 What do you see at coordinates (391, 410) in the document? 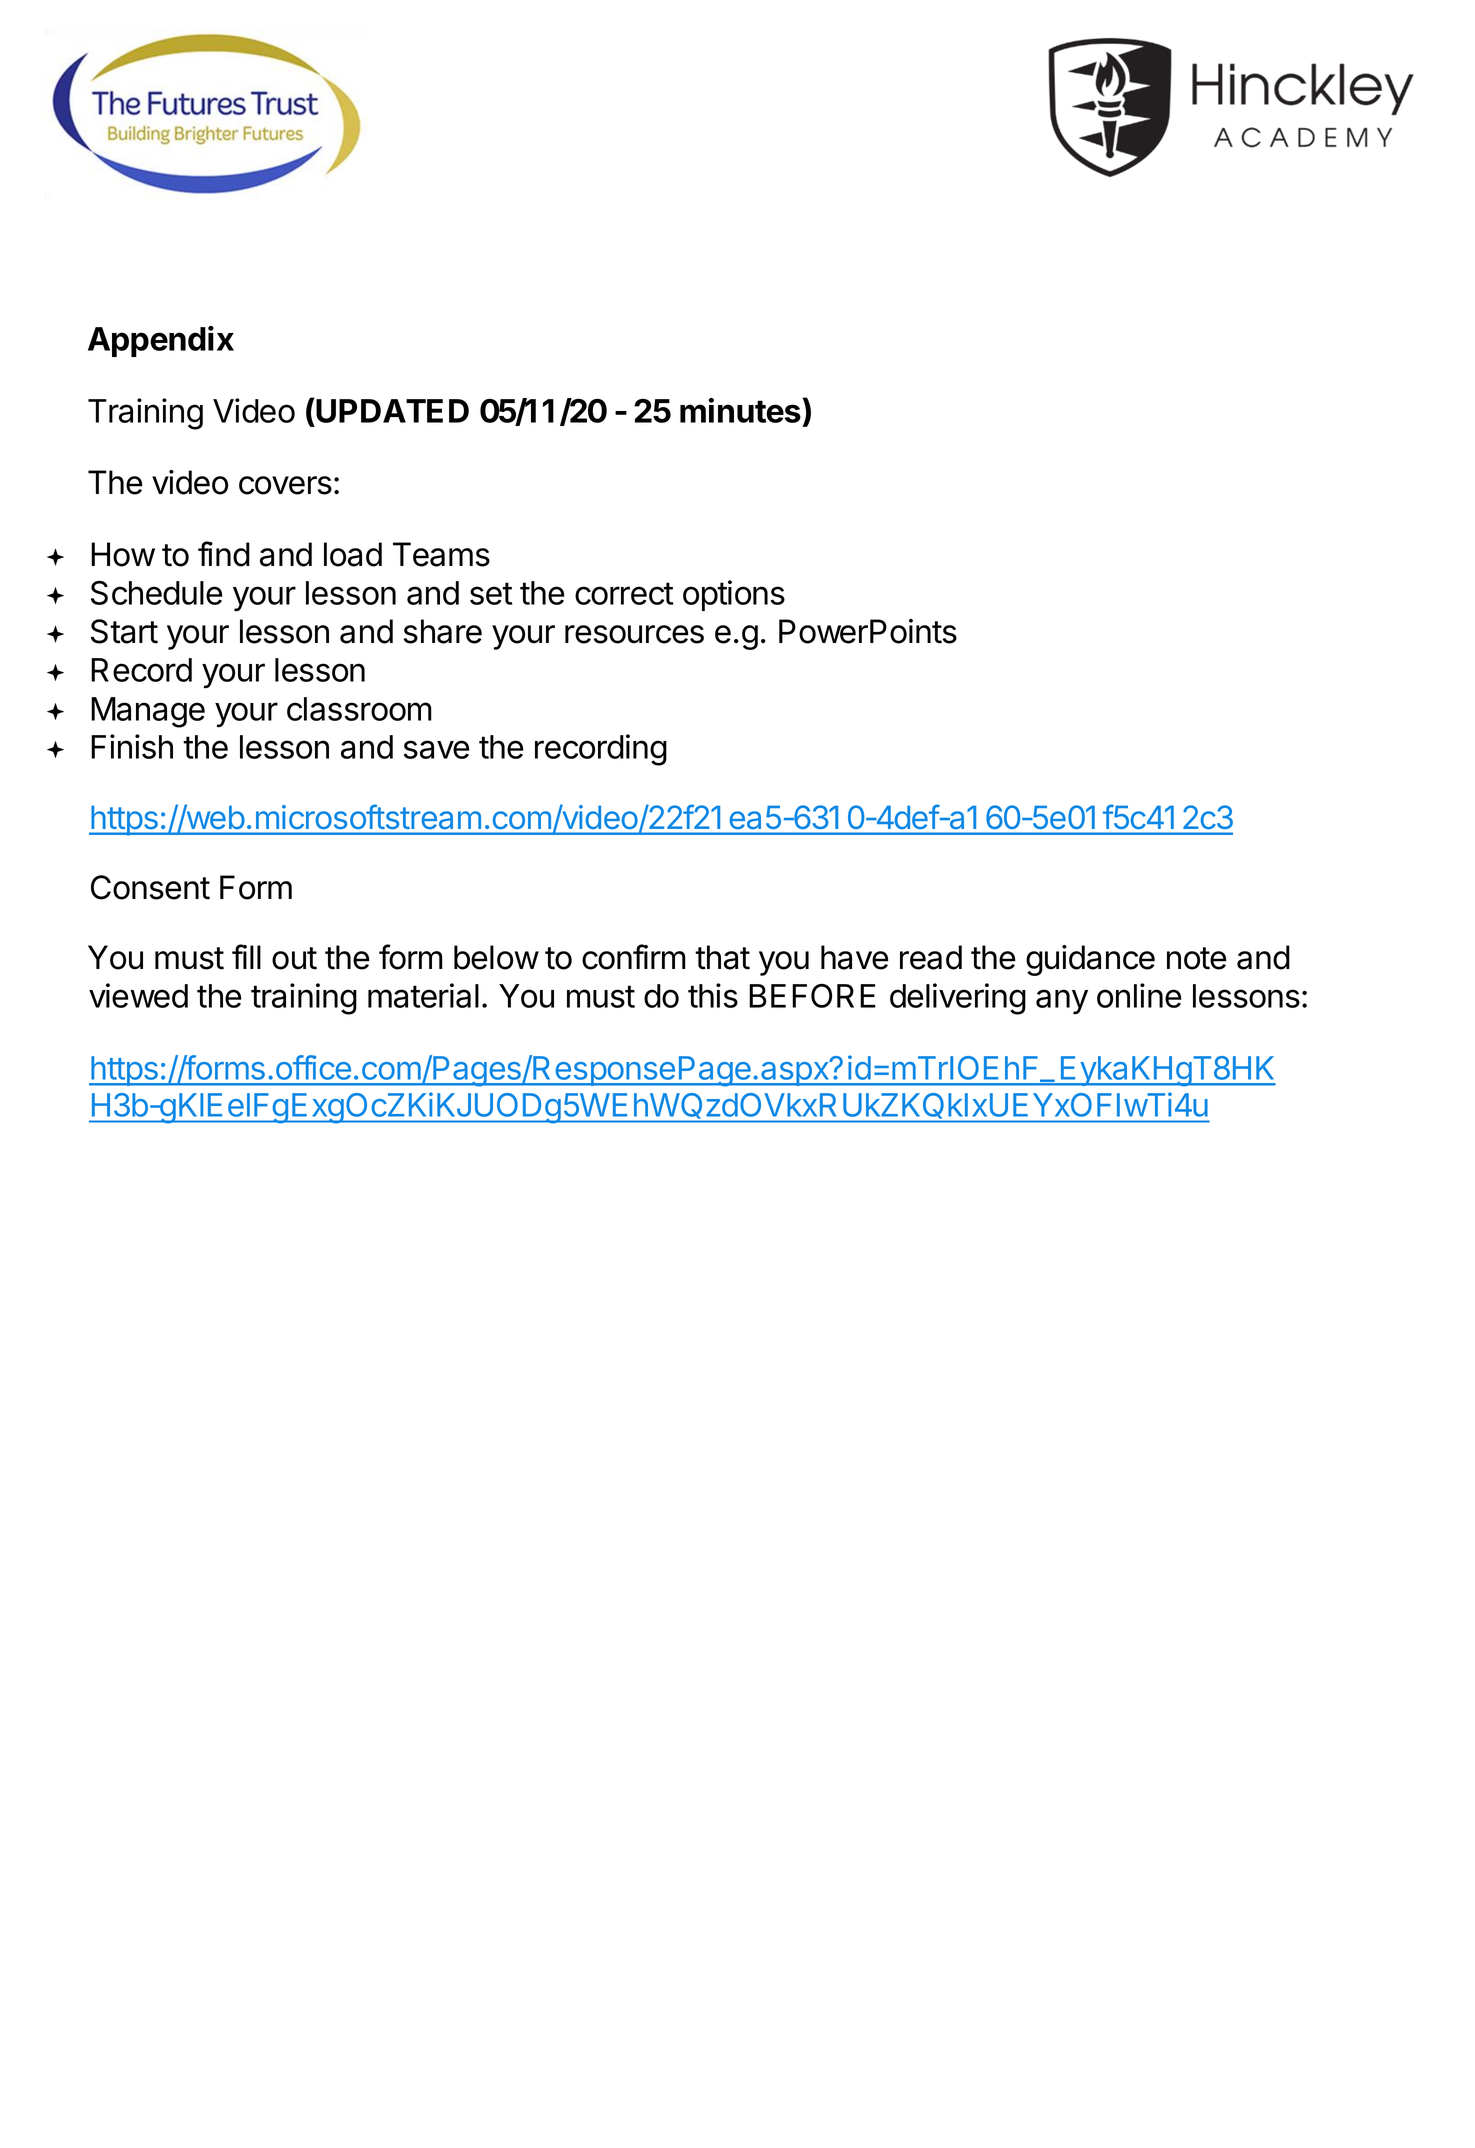
I see `UPDATED` at bounding box center [391, 410].
